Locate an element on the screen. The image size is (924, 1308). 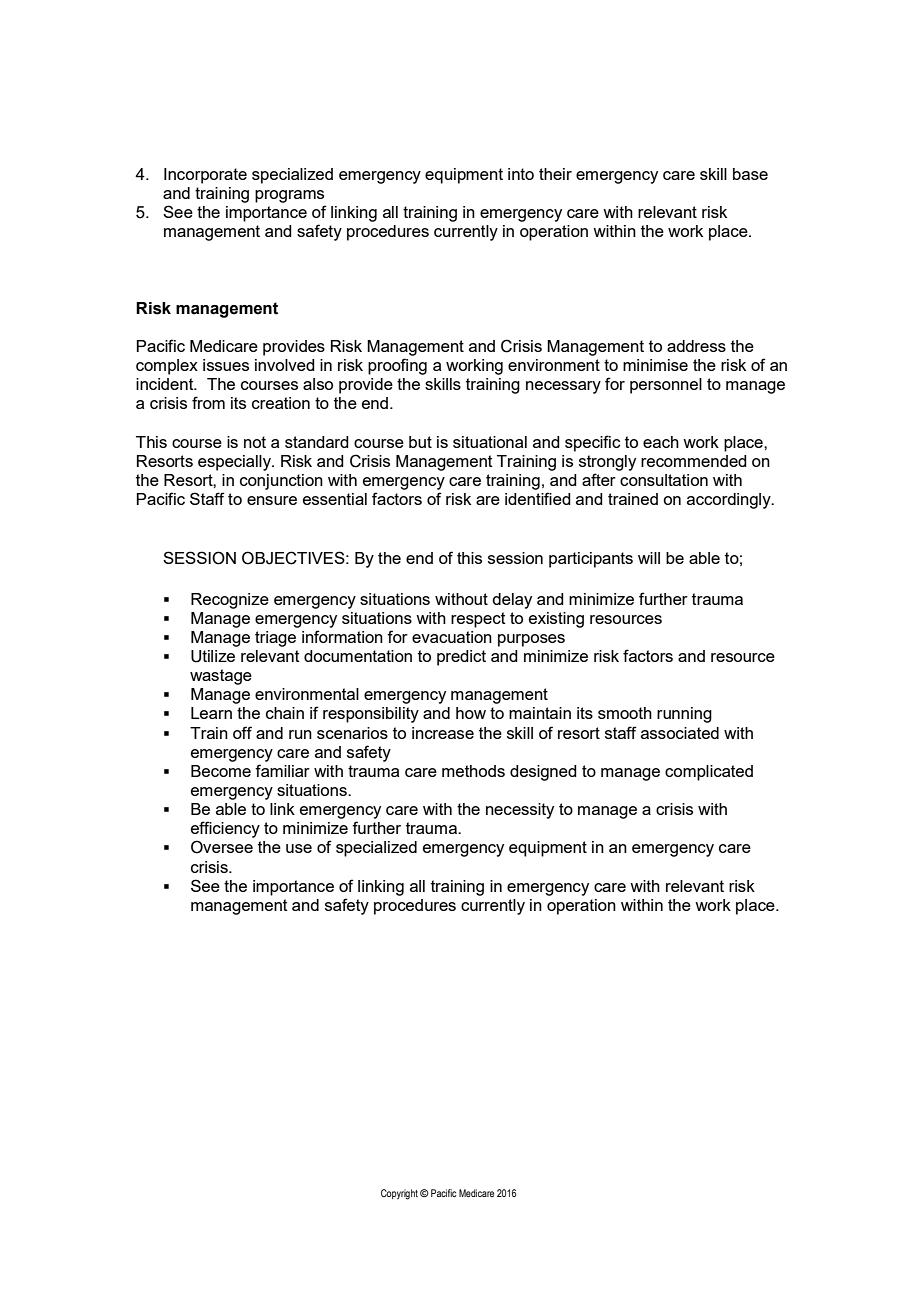
will is located at coordinates (649, 558).
